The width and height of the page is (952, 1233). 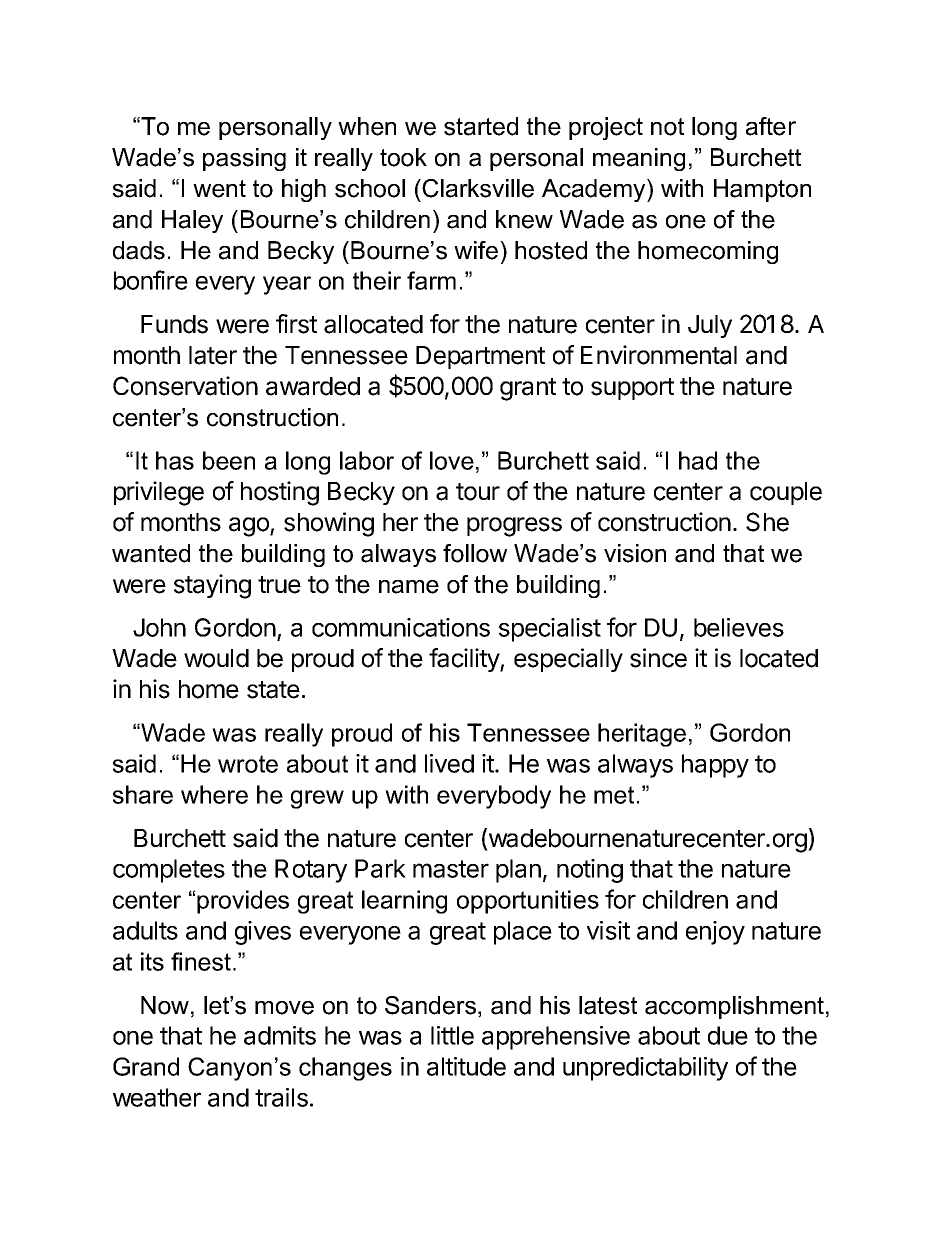 What do you see at coordinates (478, 492) in the page?
I see `tour` at bounding box center [478, 492].
